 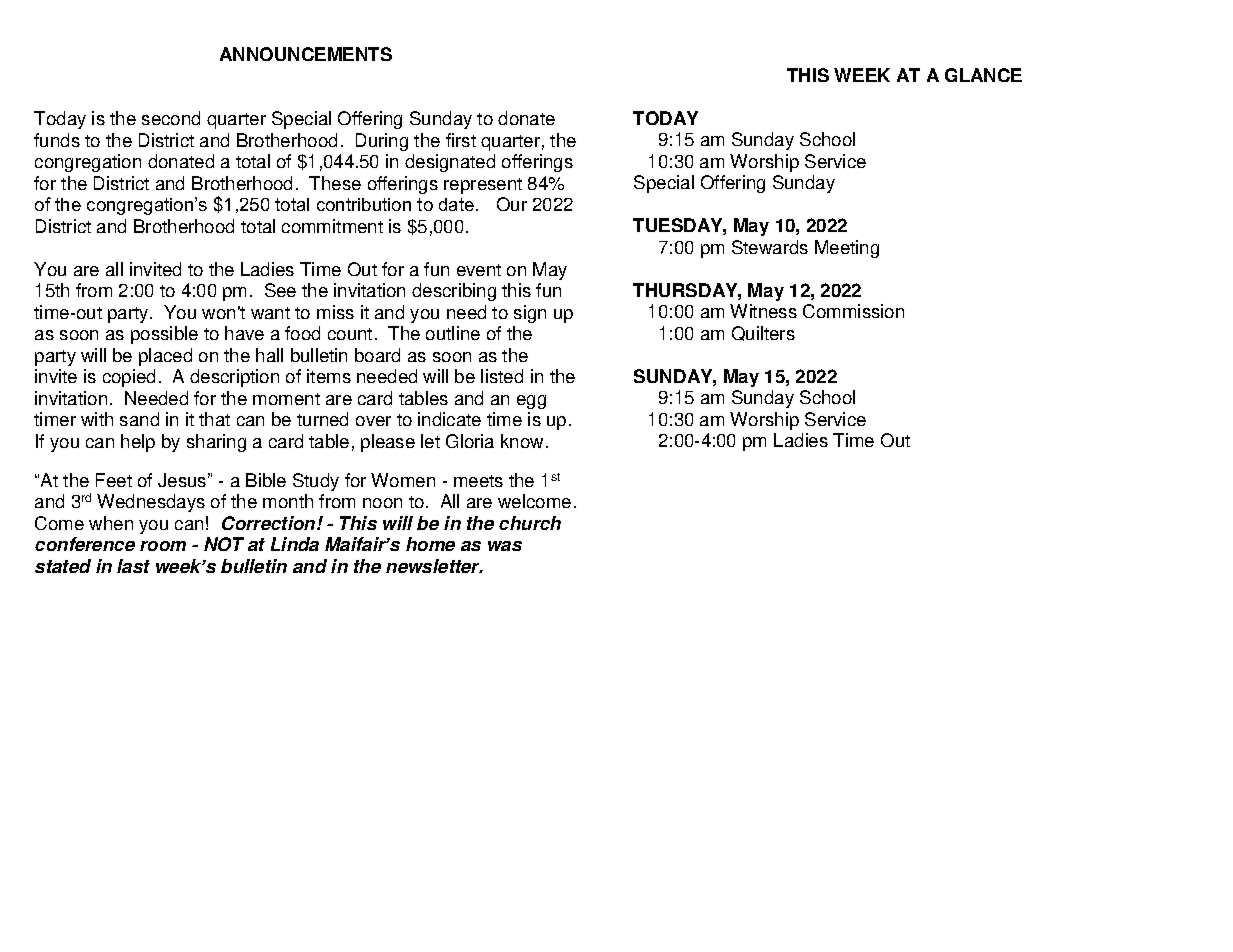 What do you see at coordinates (483, 186) in the document?
I see `represent` at bounding box center [483, 186].
